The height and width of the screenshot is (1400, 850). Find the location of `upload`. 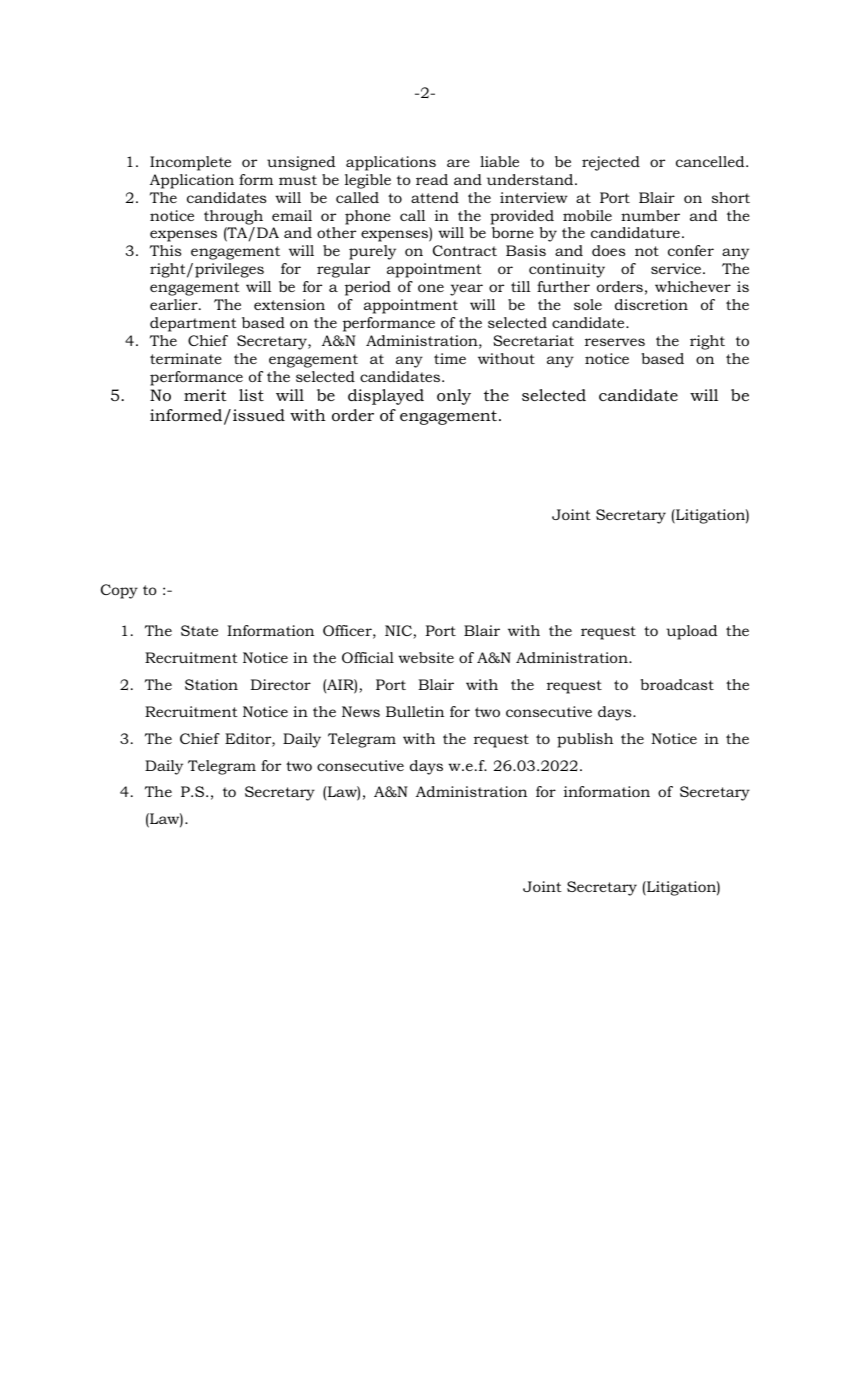

upload is located at coordinates (692, 632).
